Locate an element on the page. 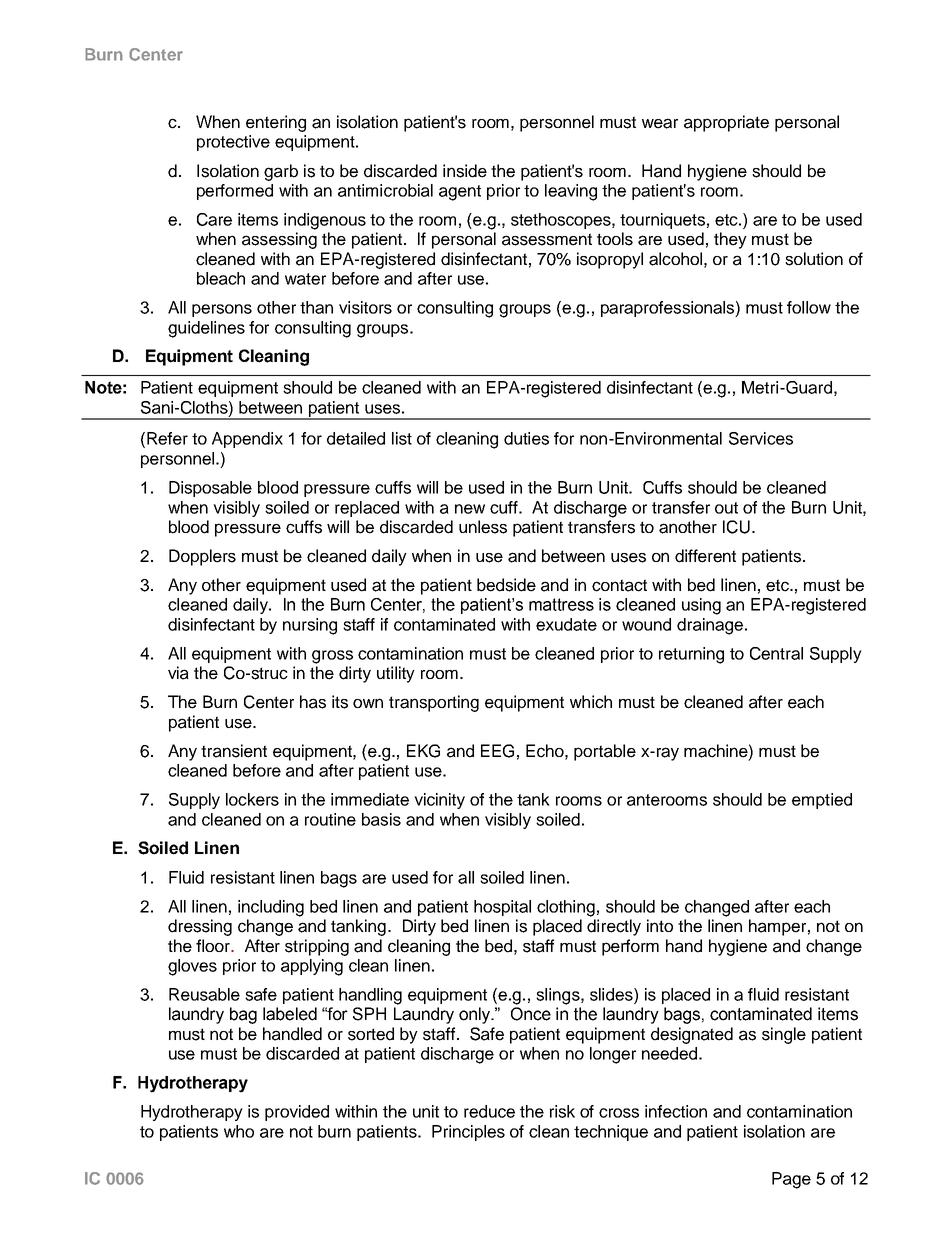 The height and width of the image is (1233, 952). who is located at coordinates (239, 1131).
